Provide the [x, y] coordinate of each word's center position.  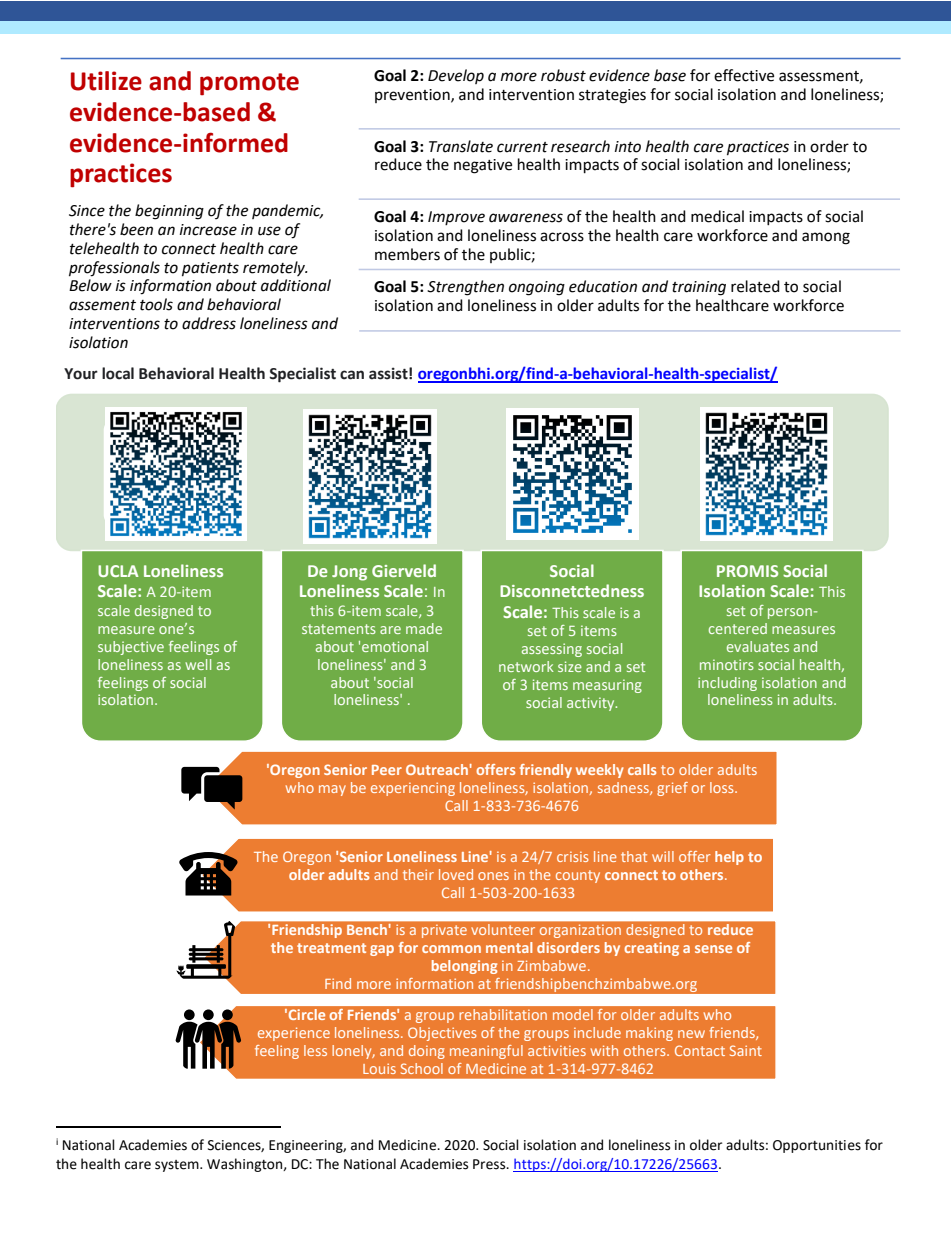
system [178, 1166]
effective [744, 75]
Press [490, 1164]
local [118, 373]
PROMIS [747, 571]
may [332, 790]
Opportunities [817, 1146]
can [352, 375]
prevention [413, 96]
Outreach [437, 769]
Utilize [106, 81]
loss [723, 787]
